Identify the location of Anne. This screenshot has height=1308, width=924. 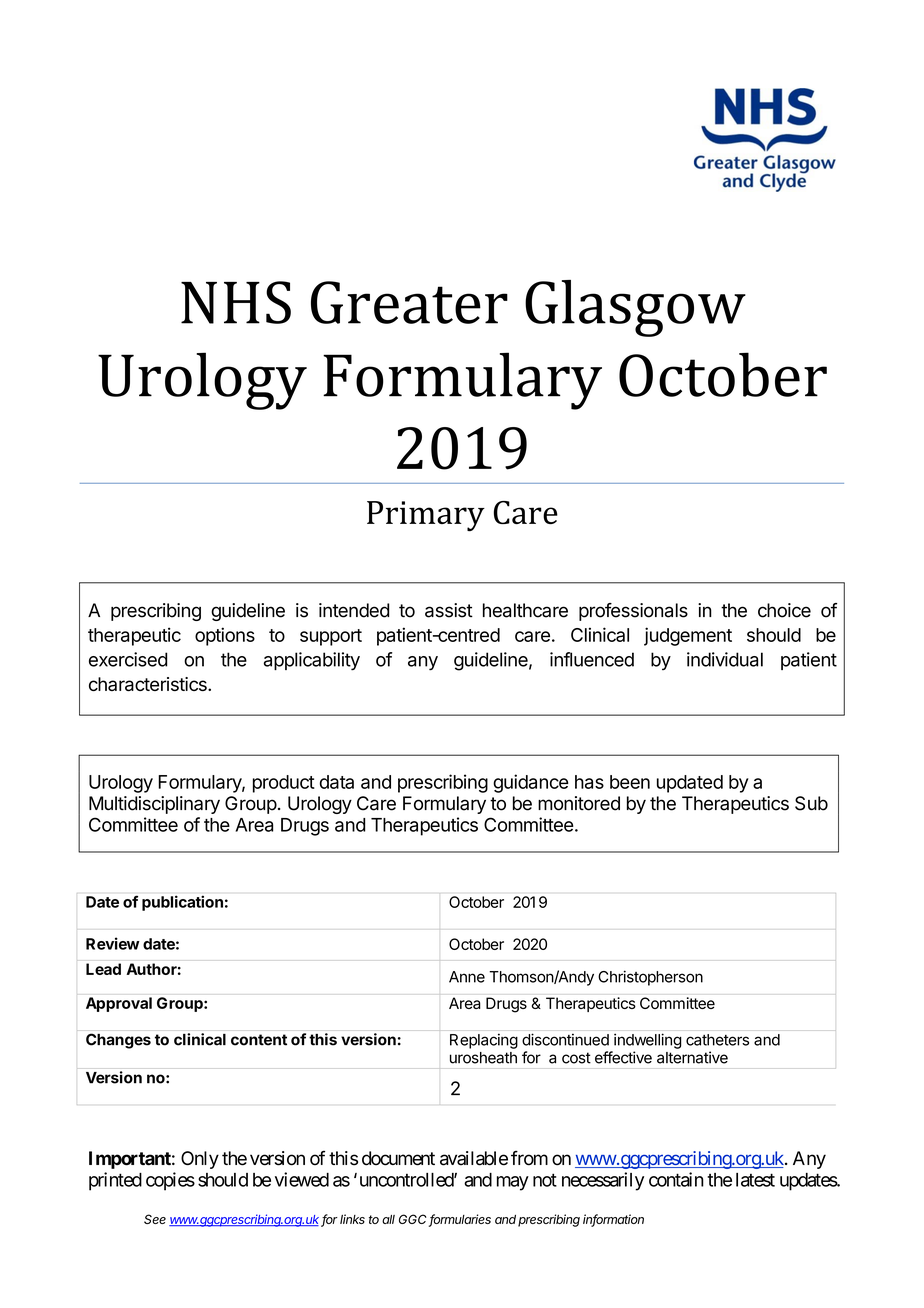
(467, 977).
